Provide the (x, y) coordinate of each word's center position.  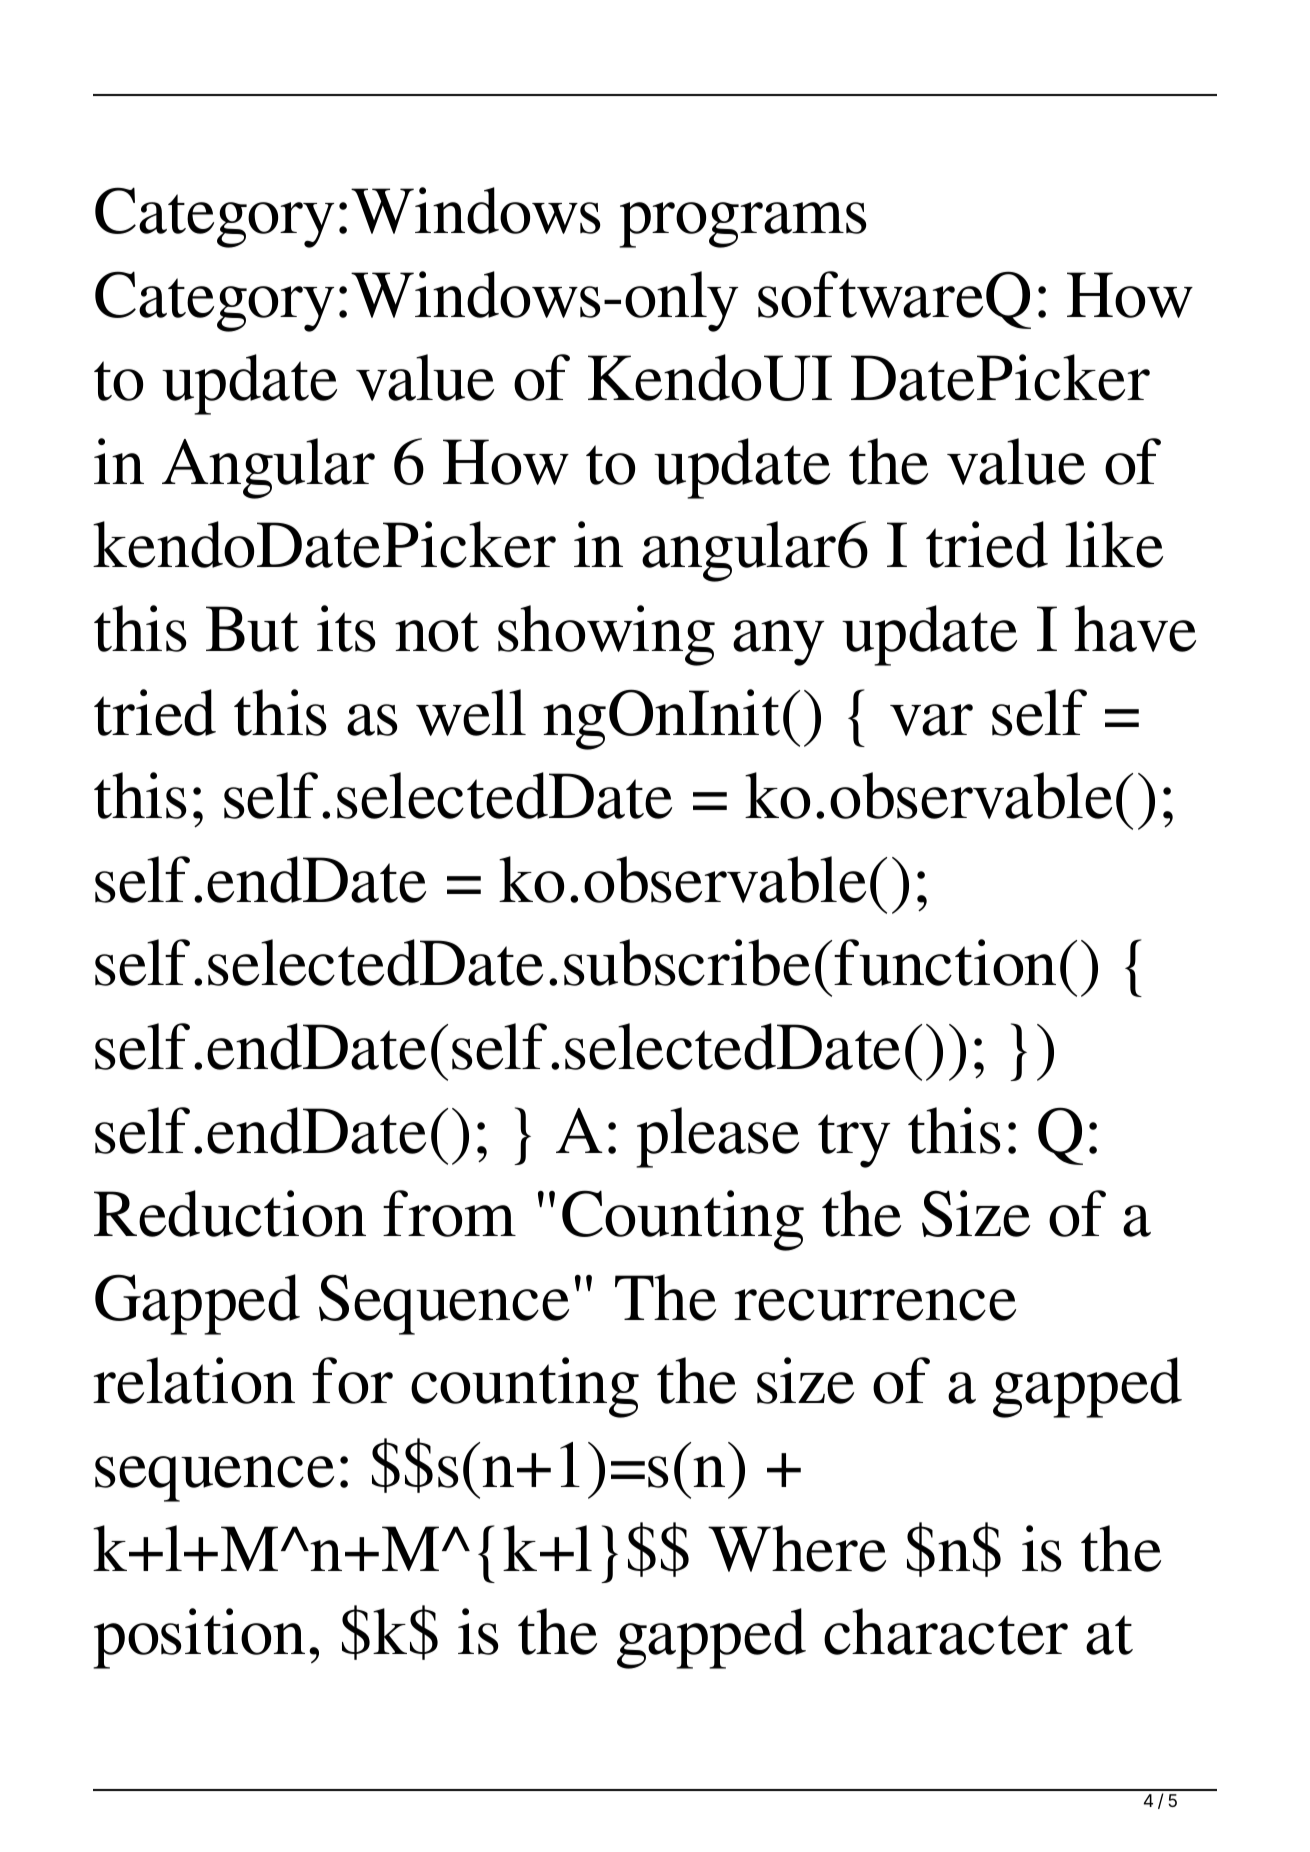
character (946, 1631)
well (471, 712)
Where (797, 1548)
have (1135, 628)
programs (742, 225)
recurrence (875, 1305)
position (199, 1638)
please (717, 1137)
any (778, 643)
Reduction (230, 1213)
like (1114, 544)
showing (606, 635)
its (346, 628)
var (931, 720)
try (854, 1141)
